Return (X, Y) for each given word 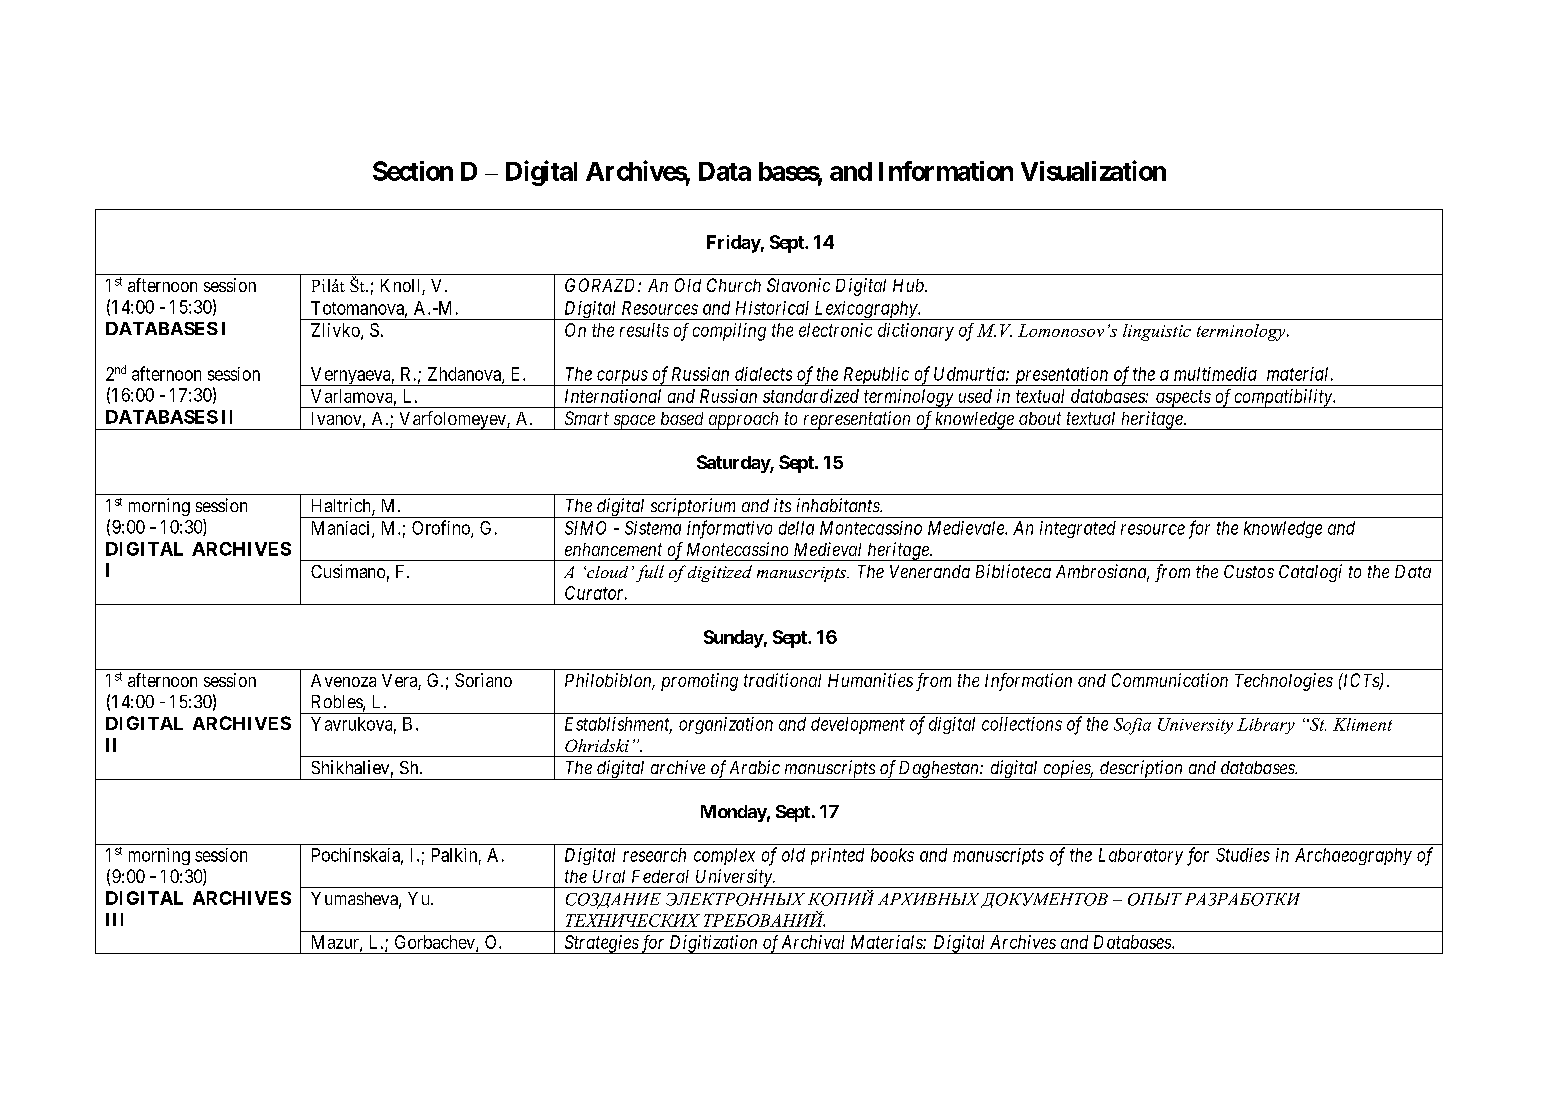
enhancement (613, 549)
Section (413, 171)
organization (726, 725)
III (114, 919)
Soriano (483, 680)
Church (734, 285)
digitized (720, 573)
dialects (763, 374)
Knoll (402, 287)
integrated (1078, 529)
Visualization (1093, 170)
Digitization (713, 944)
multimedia (1215, 374)
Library (1266, 726)
